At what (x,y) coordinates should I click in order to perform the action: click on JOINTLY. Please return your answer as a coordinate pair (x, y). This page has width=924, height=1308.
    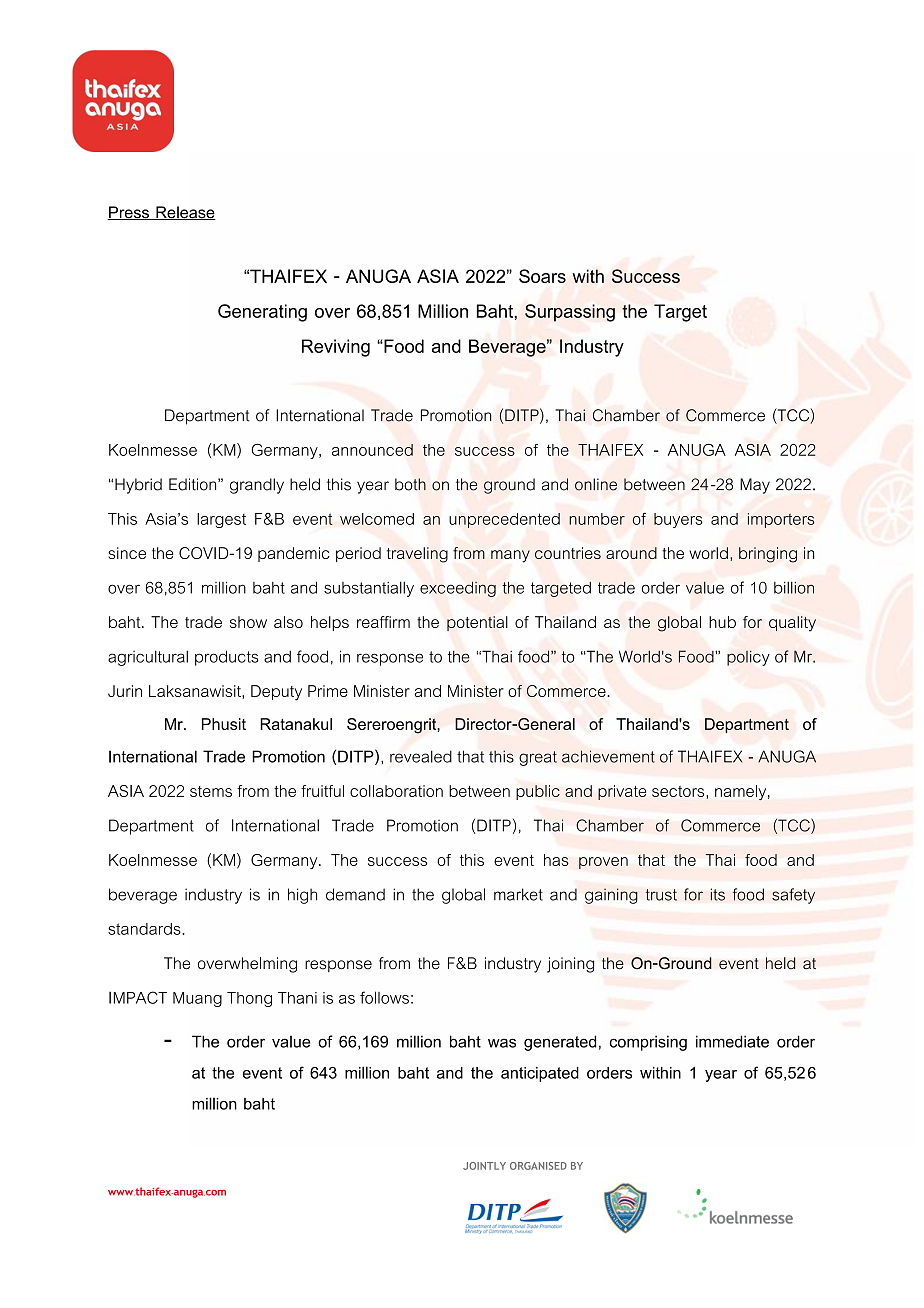
    Looking at the image, I should click on (484, 1166).
